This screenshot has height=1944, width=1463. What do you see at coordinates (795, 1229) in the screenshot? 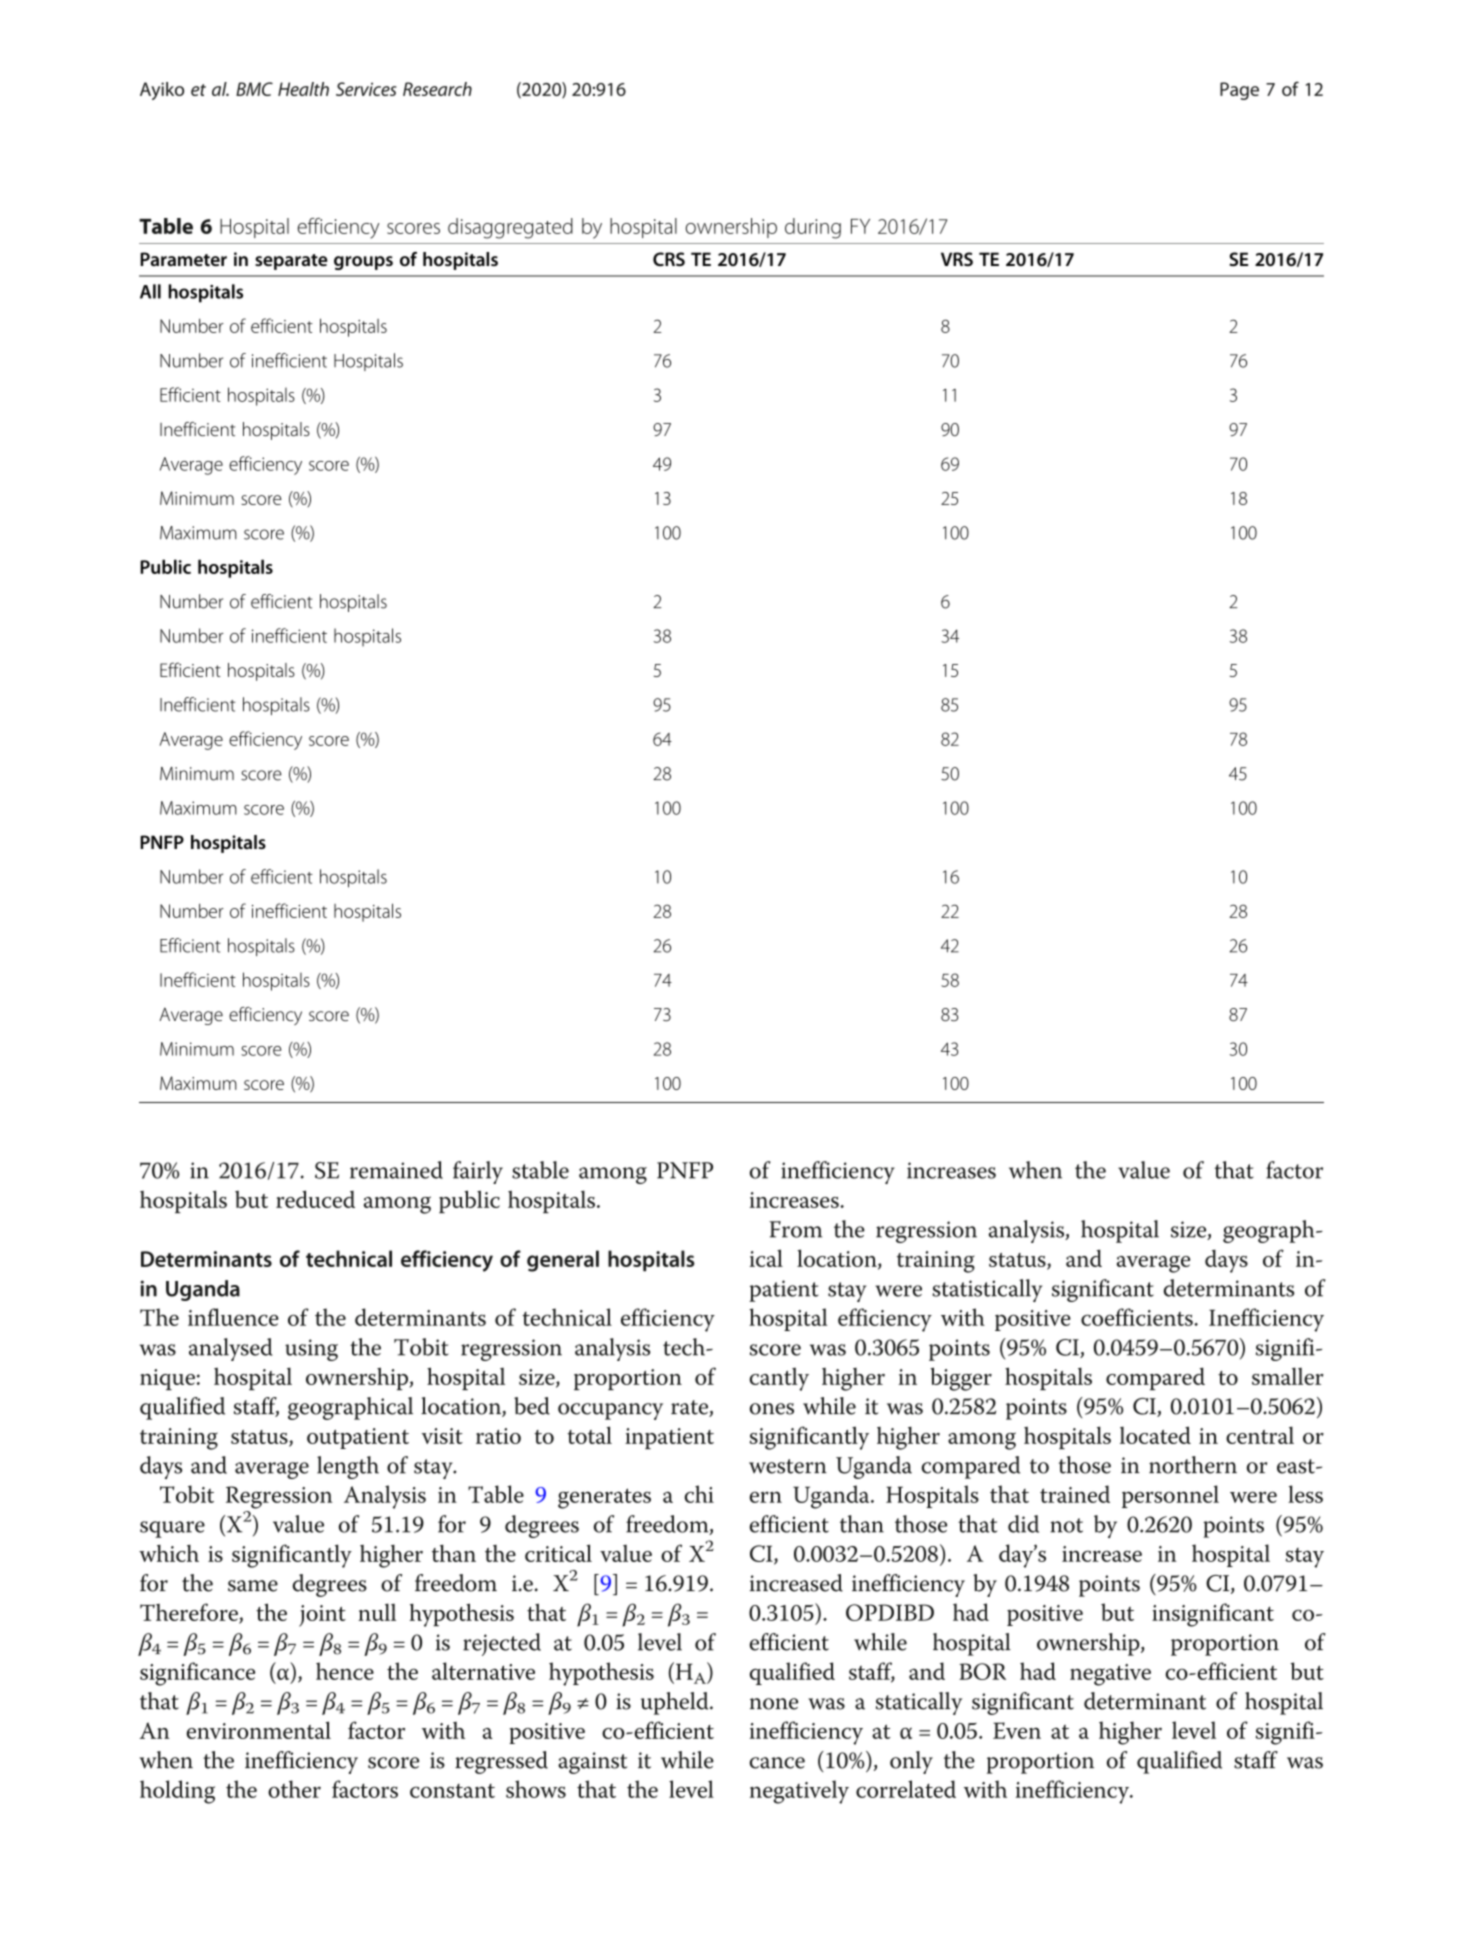
I see `From` at bounding box center [795, 1229].
